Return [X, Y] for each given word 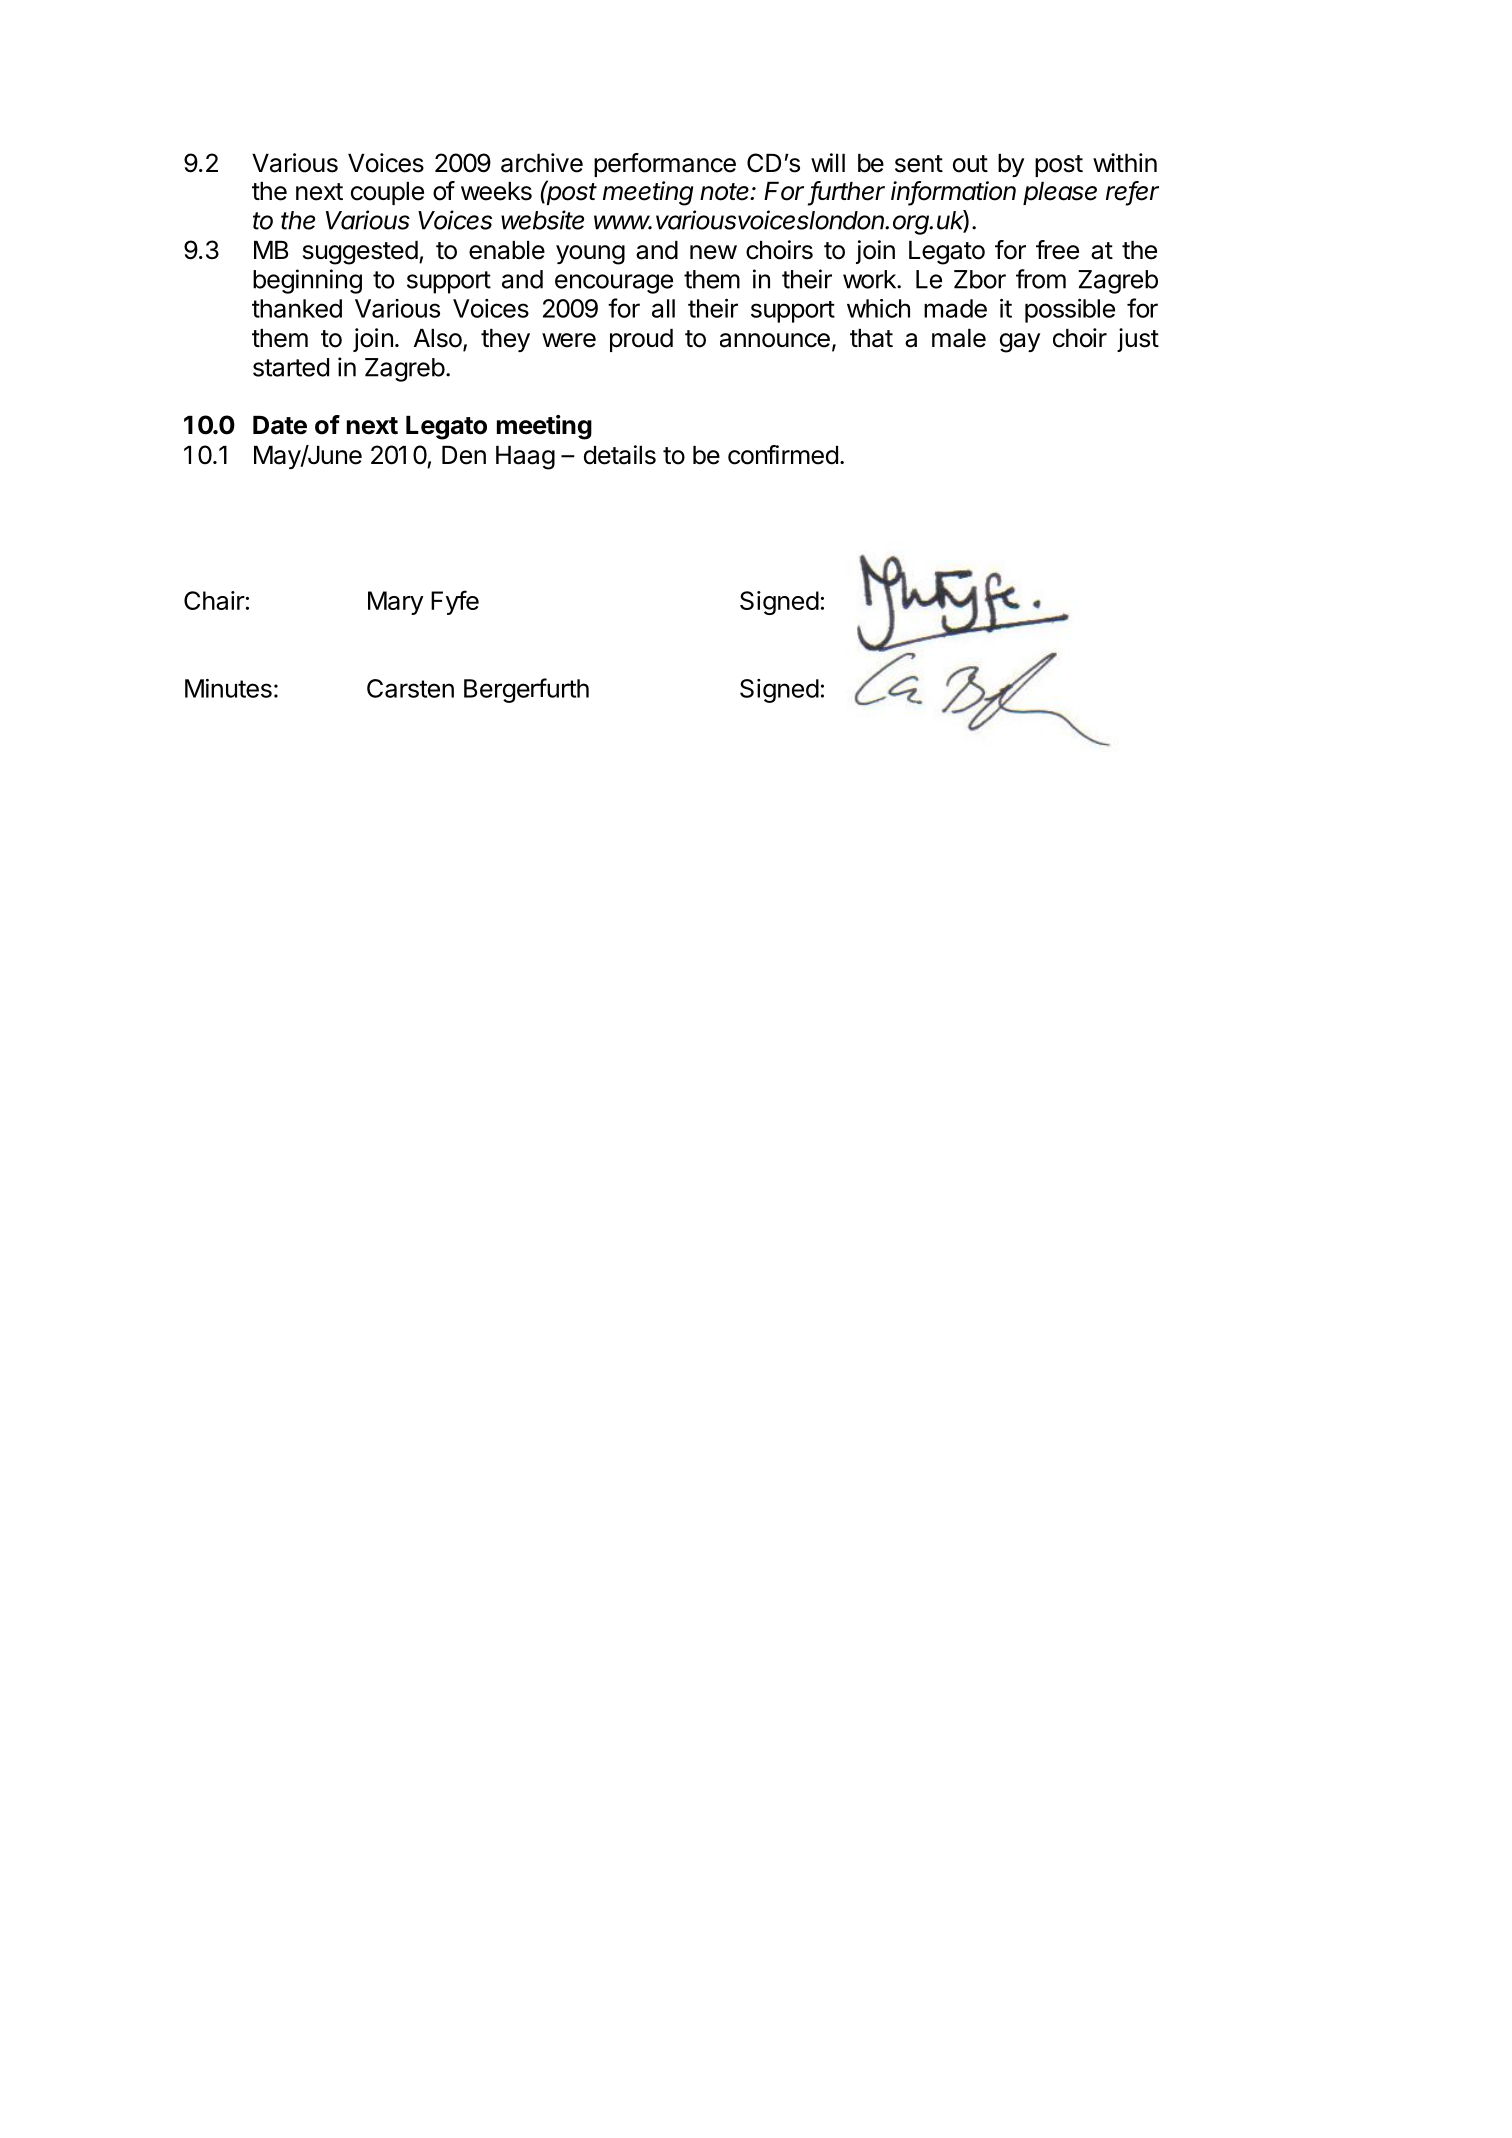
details [620, 455]
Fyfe [455, 602]
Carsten [410, 688]
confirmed [783, 455]
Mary [396, 603]
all [663, 308]
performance [665, 165]
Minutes [228, 688]
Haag [525, 458]
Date [280, 425]
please [1060, 193]
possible [1070, 311]
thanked [297, 308]
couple [387, 193]
